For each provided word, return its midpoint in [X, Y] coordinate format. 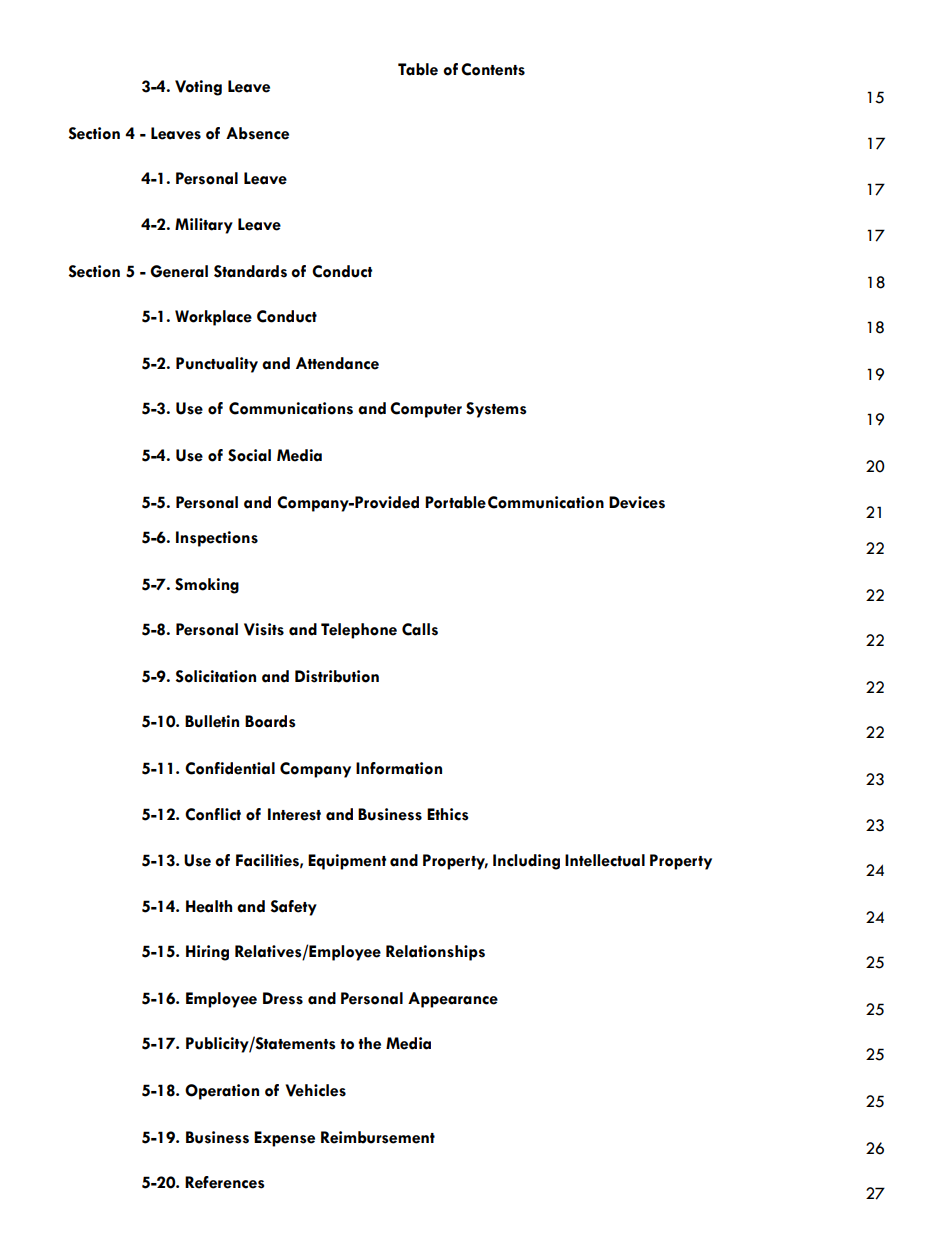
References [225, 1182]
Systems [496, 410]
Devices [637, 502]
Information [399, 768]
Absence [257, 133]
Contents [493, 69]
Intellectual [605, 860]
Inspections [217, 539]
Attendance [337, 363]
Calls [420, 629]
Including [526, 862]
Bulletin [212, 721]
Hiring [207, 953]
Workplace [213, 318]
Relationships [435, 953]
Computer [426, 410]
